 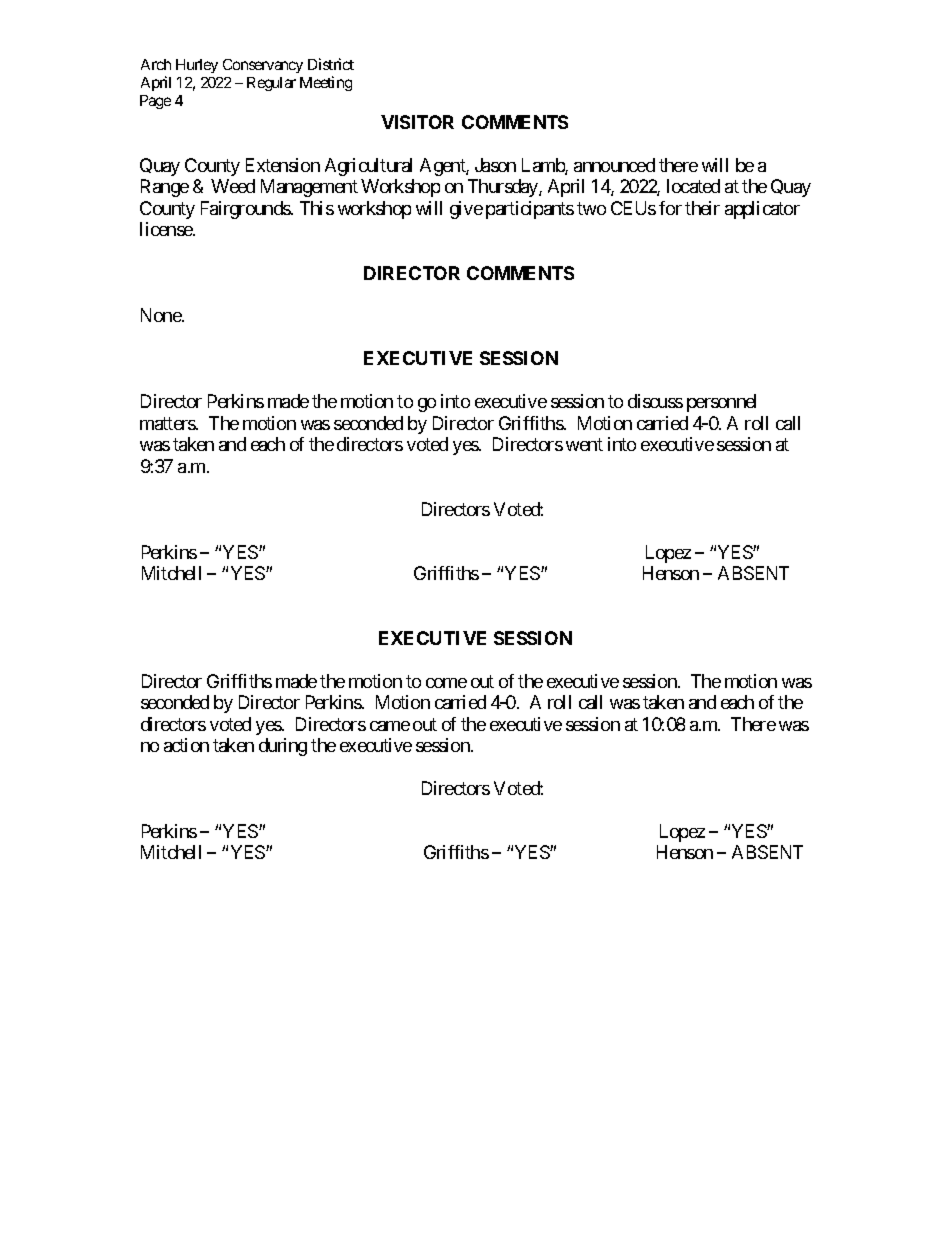 What do you see at coordinates (446, 683) in the screenshot?
I see `come` at bounding box center [446, 683].
